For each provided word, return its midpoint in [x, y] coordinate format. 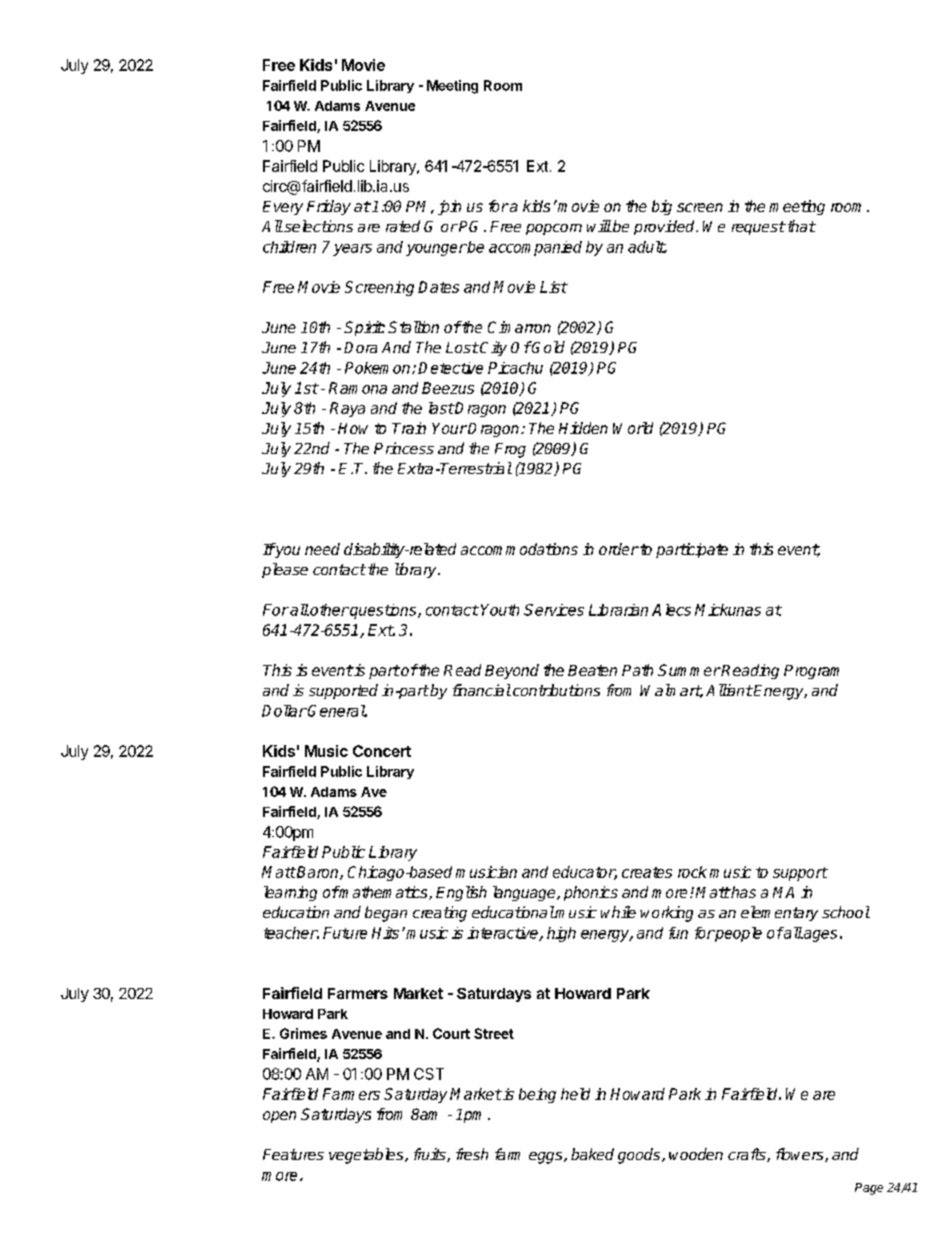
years [352, 250]
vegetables [367, 1156]
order [619, 549]
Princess [404, 448]
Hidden [583, 428]
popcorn [554, 229]
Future [345, 933]
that [800, 226]
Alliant [729, 690]
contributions [556, 690]
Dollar [284, 711]
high [561, 934]
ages [819, 936]
